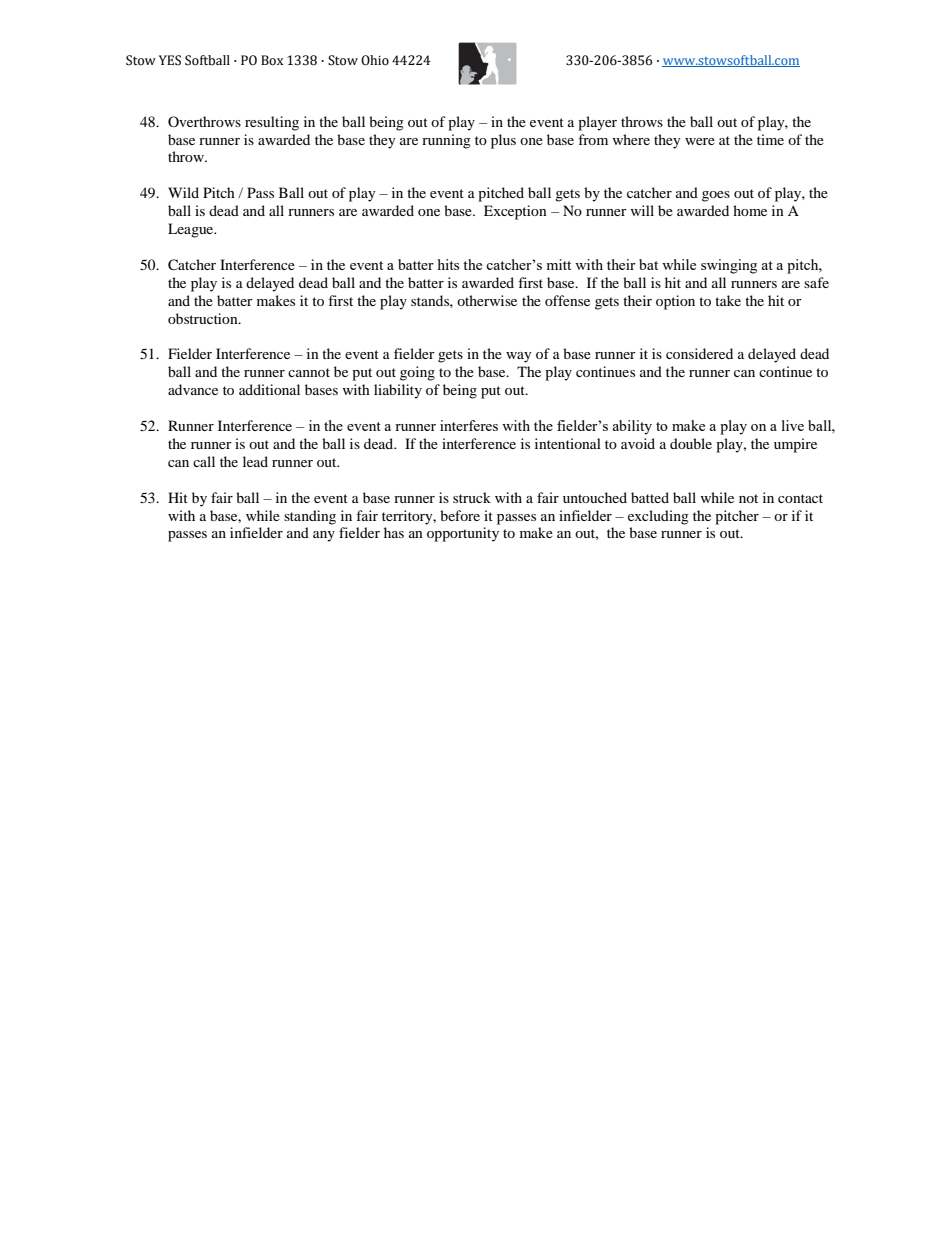 The width and height of the page is (952, 1233). Describe the element at coordinates (375, 60) in the page. I see `Ohio` at that location.
